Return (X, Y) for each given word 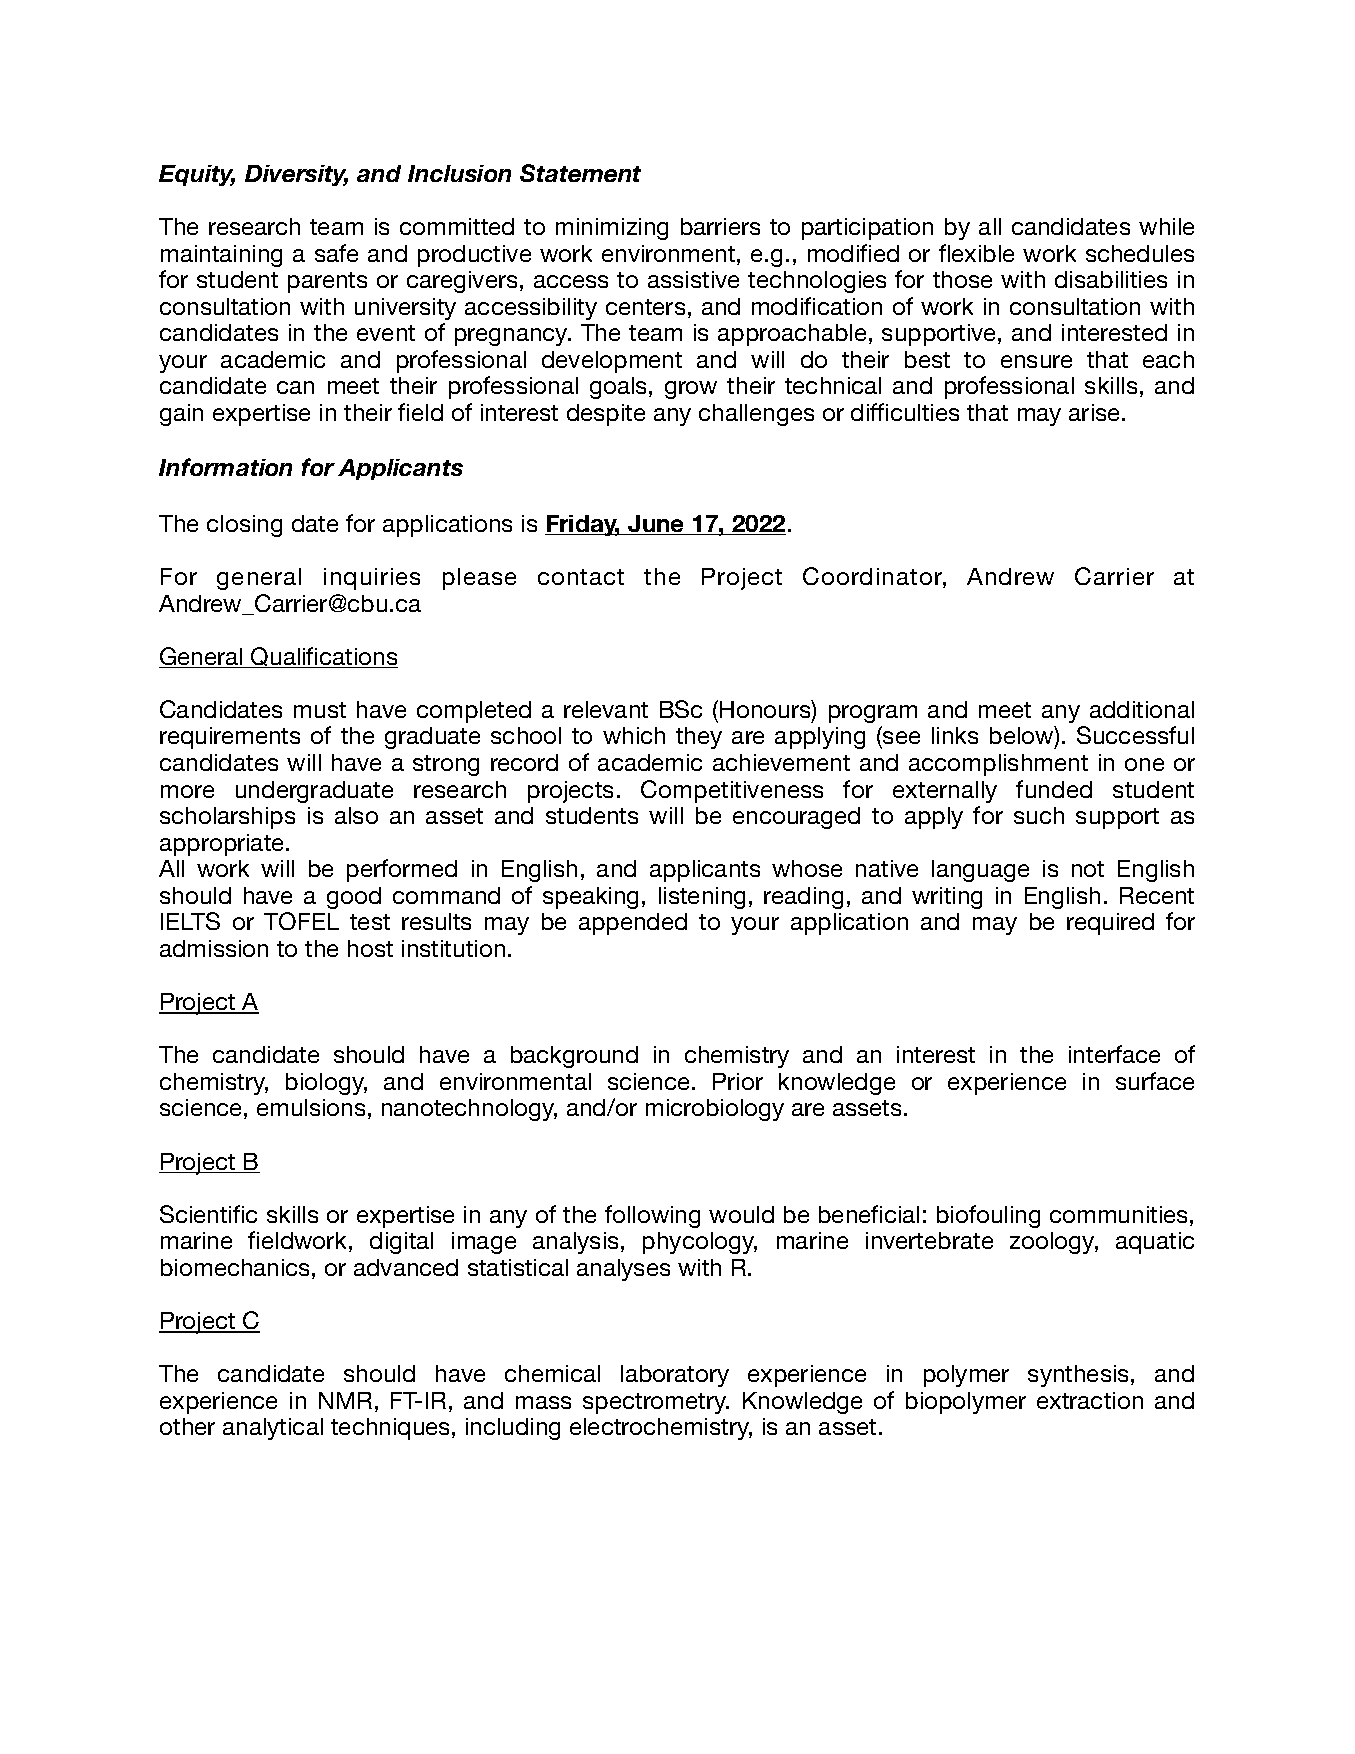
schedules (1140, 253)
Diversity (296, 175)
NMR (345, 1400)
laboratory (675, 1376)
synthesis (1080, 1376)
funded (1054, 789)
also (356, 815)
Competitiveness (732, 791)
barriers (720, 226)
